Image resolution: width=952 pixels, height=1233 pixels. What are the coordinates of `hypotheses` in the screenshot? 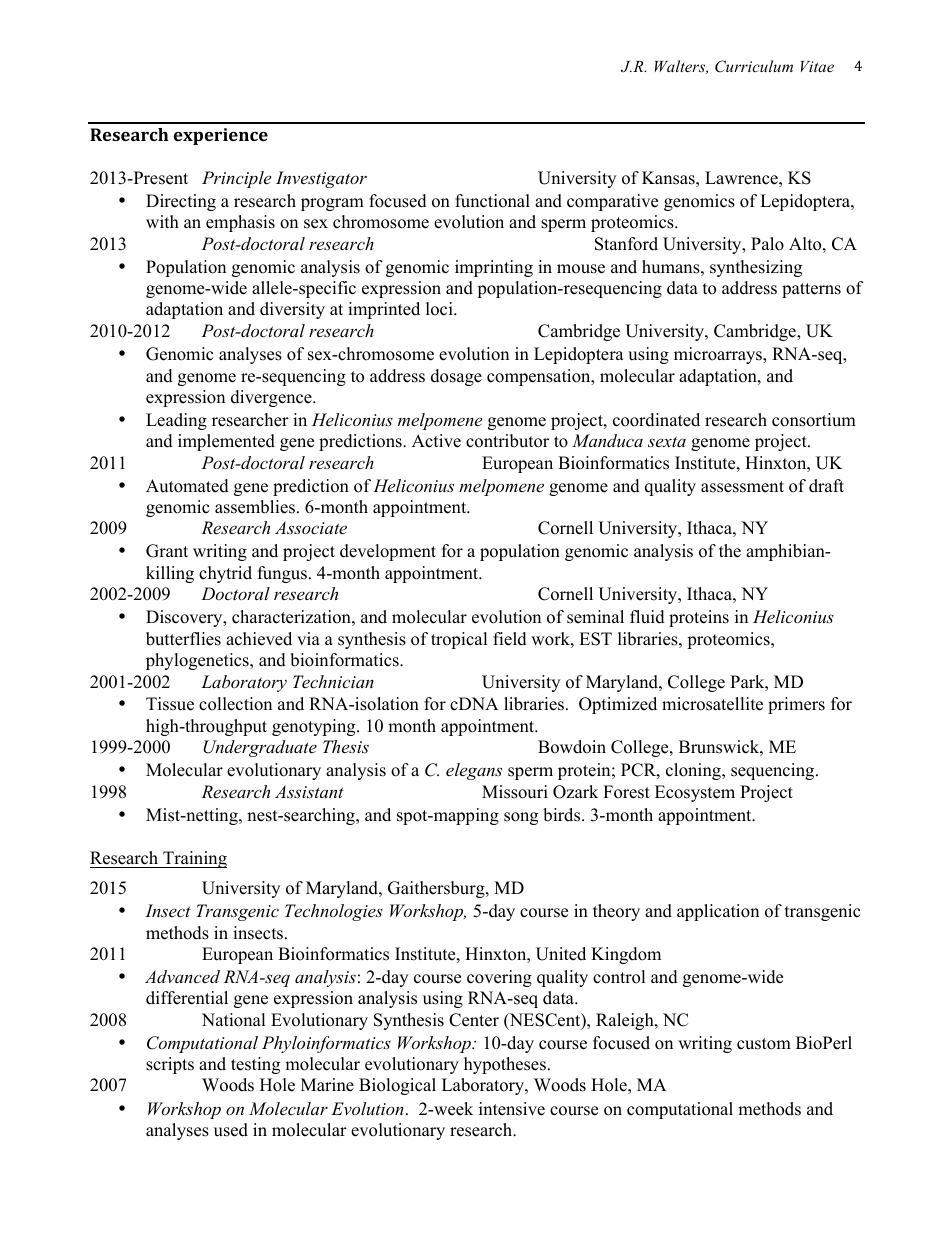 It's located at (505, 1065).
